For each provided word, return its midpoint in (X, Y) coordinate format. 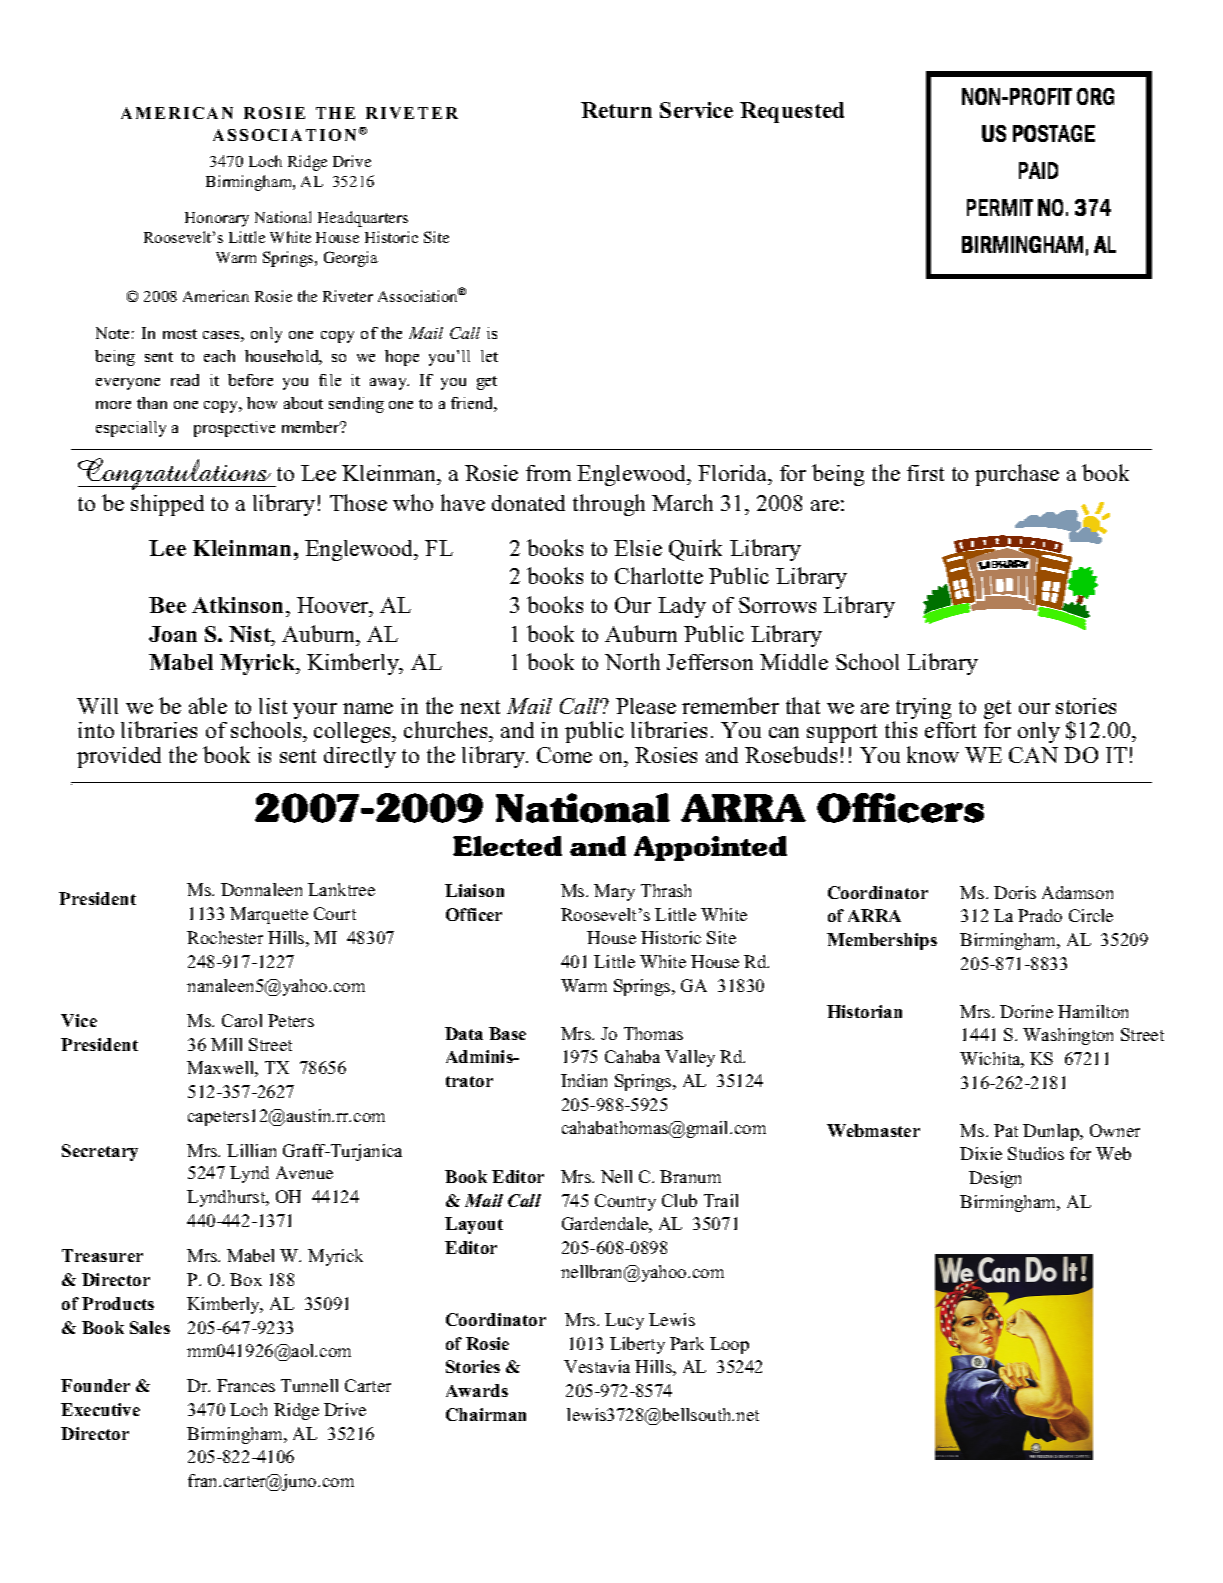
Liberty (637, 1345)
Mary (614, 892)
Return (616, 110)
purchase (1017, 475)
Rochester (225, 937)
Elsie (638, 548)
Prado (1040, 915)
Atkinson (239, 605)
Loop (729, 1345)
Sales (150, 1327)
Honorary (217, 219)
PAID (1038, 170)
